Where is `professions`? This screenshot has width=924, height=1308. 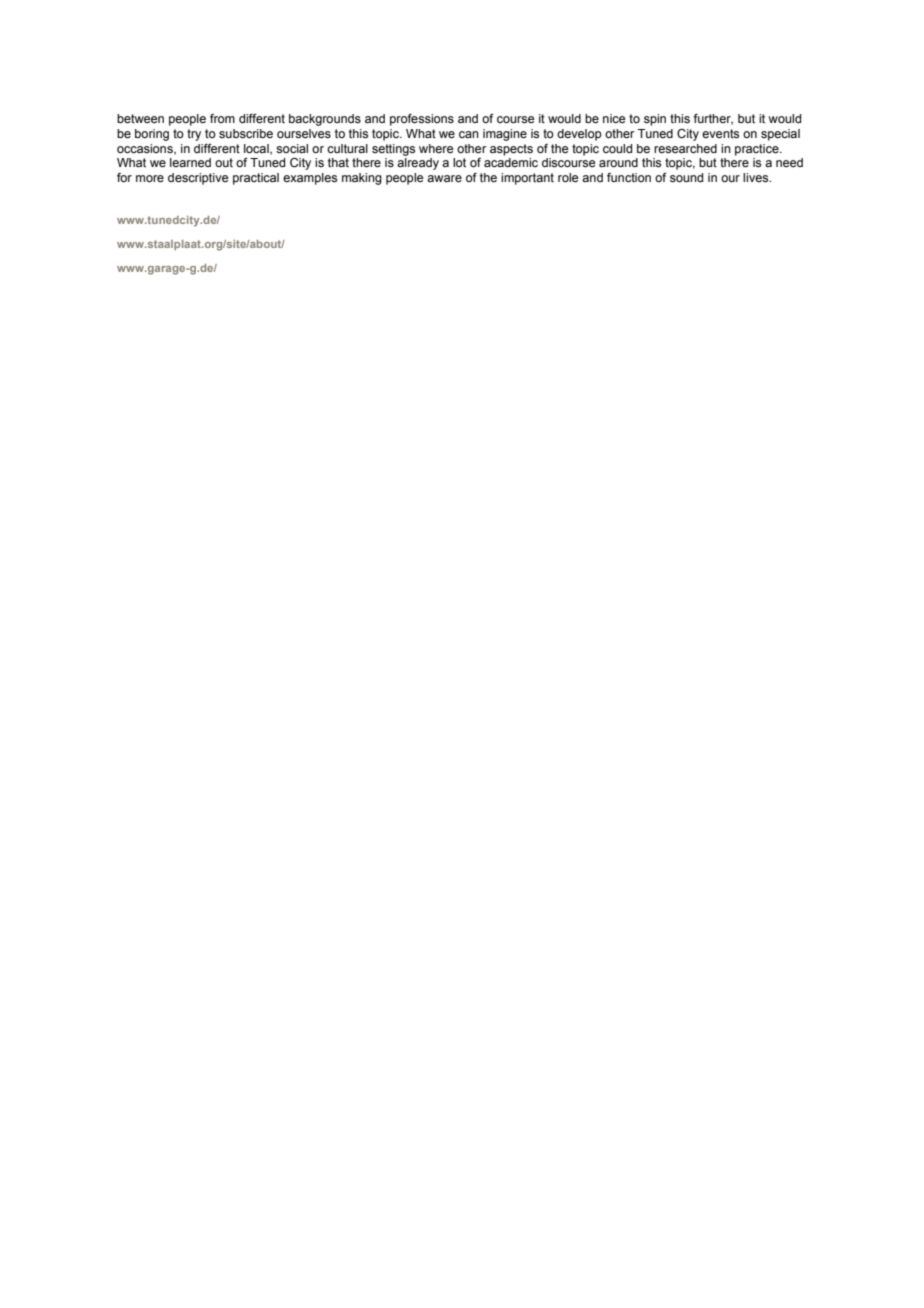
professions is located at coordinates (422, 120).
